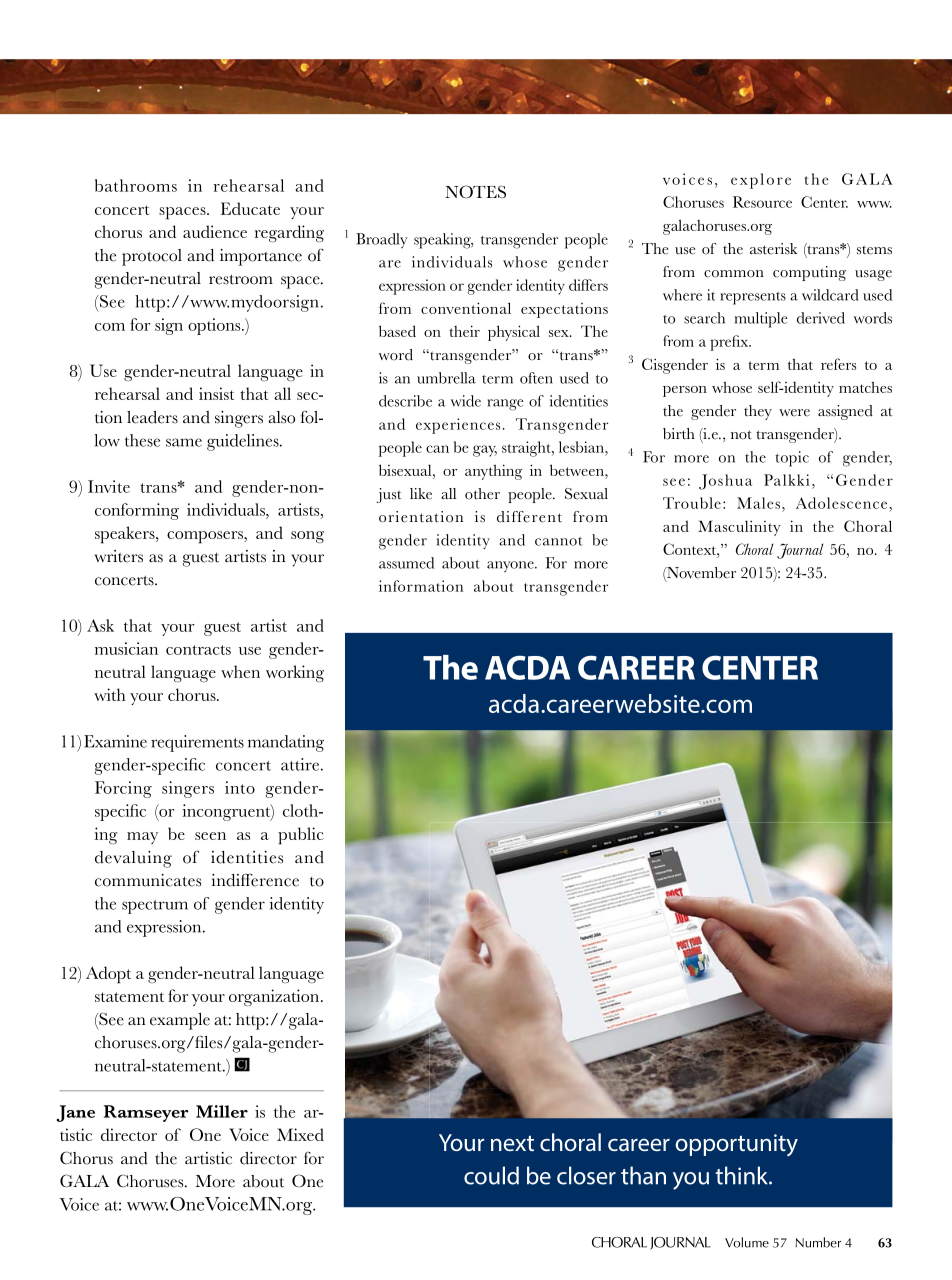 Image resolution: width=952 pixels, height=1280 pixels. Describe the element at coordinates (747, 1242) in the page. I see `Volume` at that location.
